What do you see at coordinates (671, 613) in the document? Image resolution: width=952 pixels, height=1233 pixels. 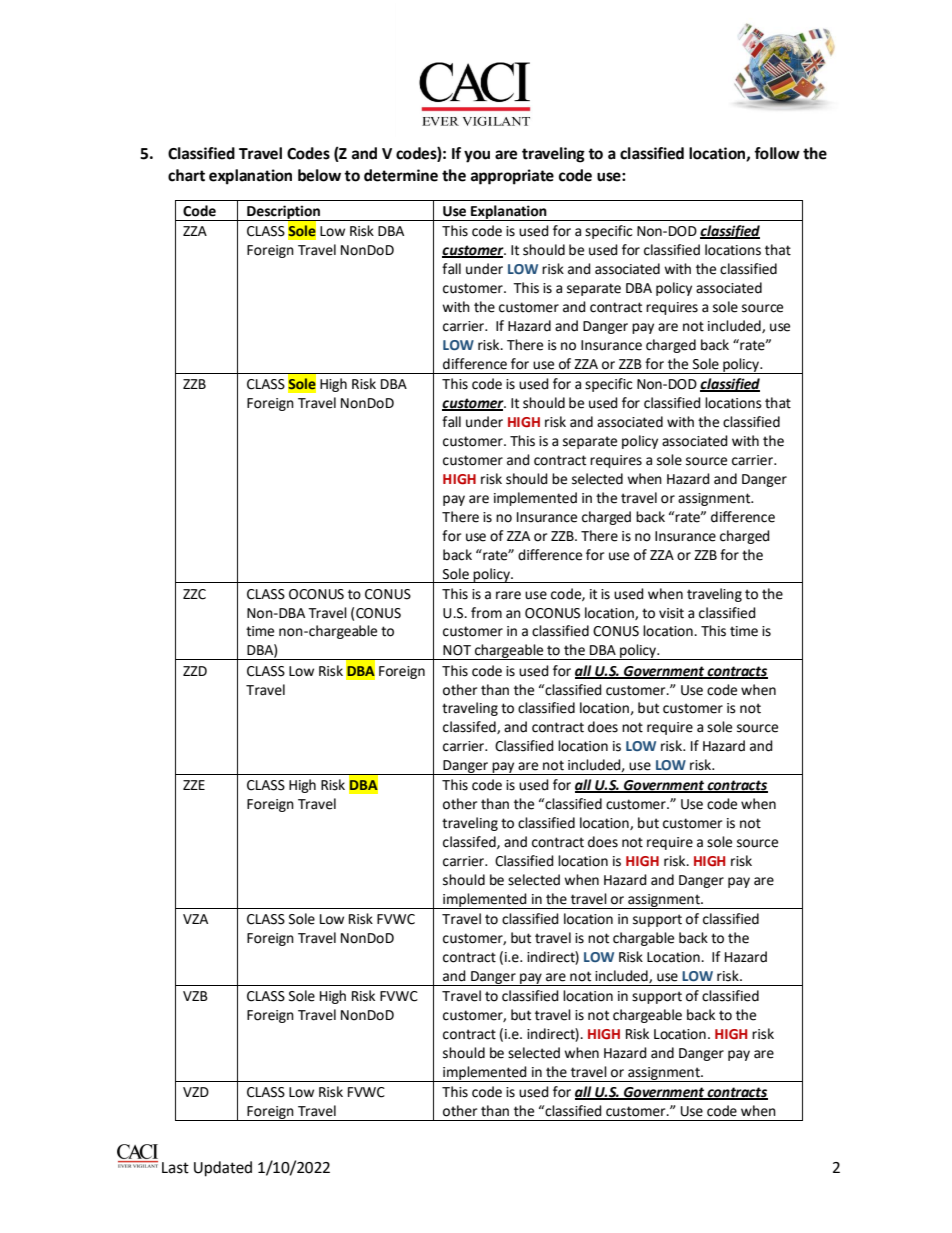 I see `visit` at bounding box center [671, 613].
